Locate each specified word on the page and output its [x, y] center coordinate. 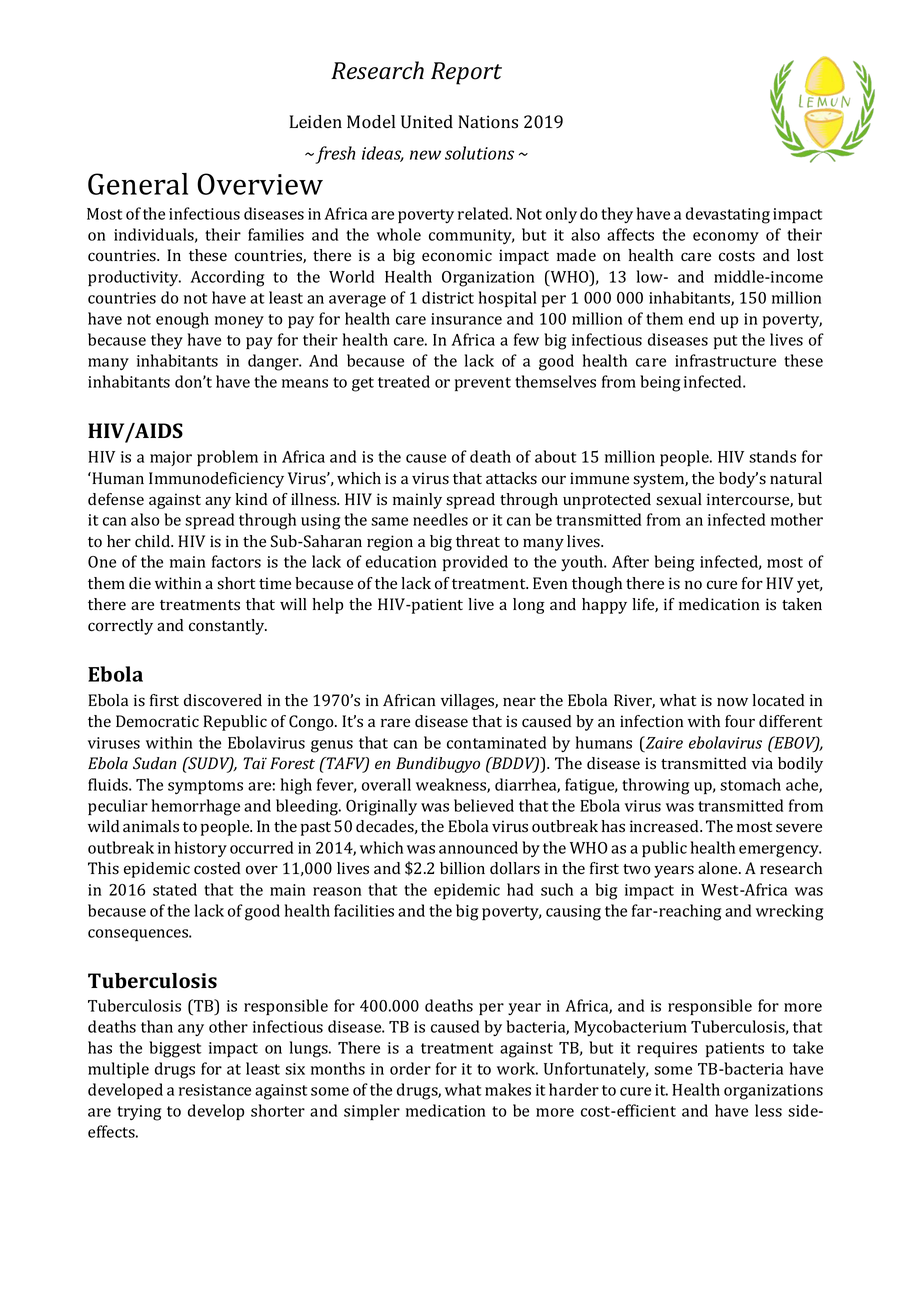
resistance [215, 1090]
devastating [728, 215]
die [140, 583]
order [410, 1068]
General [138, 184]
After [630, 561]
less [768, 1110]
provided [475, 563]
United [427, 122]
